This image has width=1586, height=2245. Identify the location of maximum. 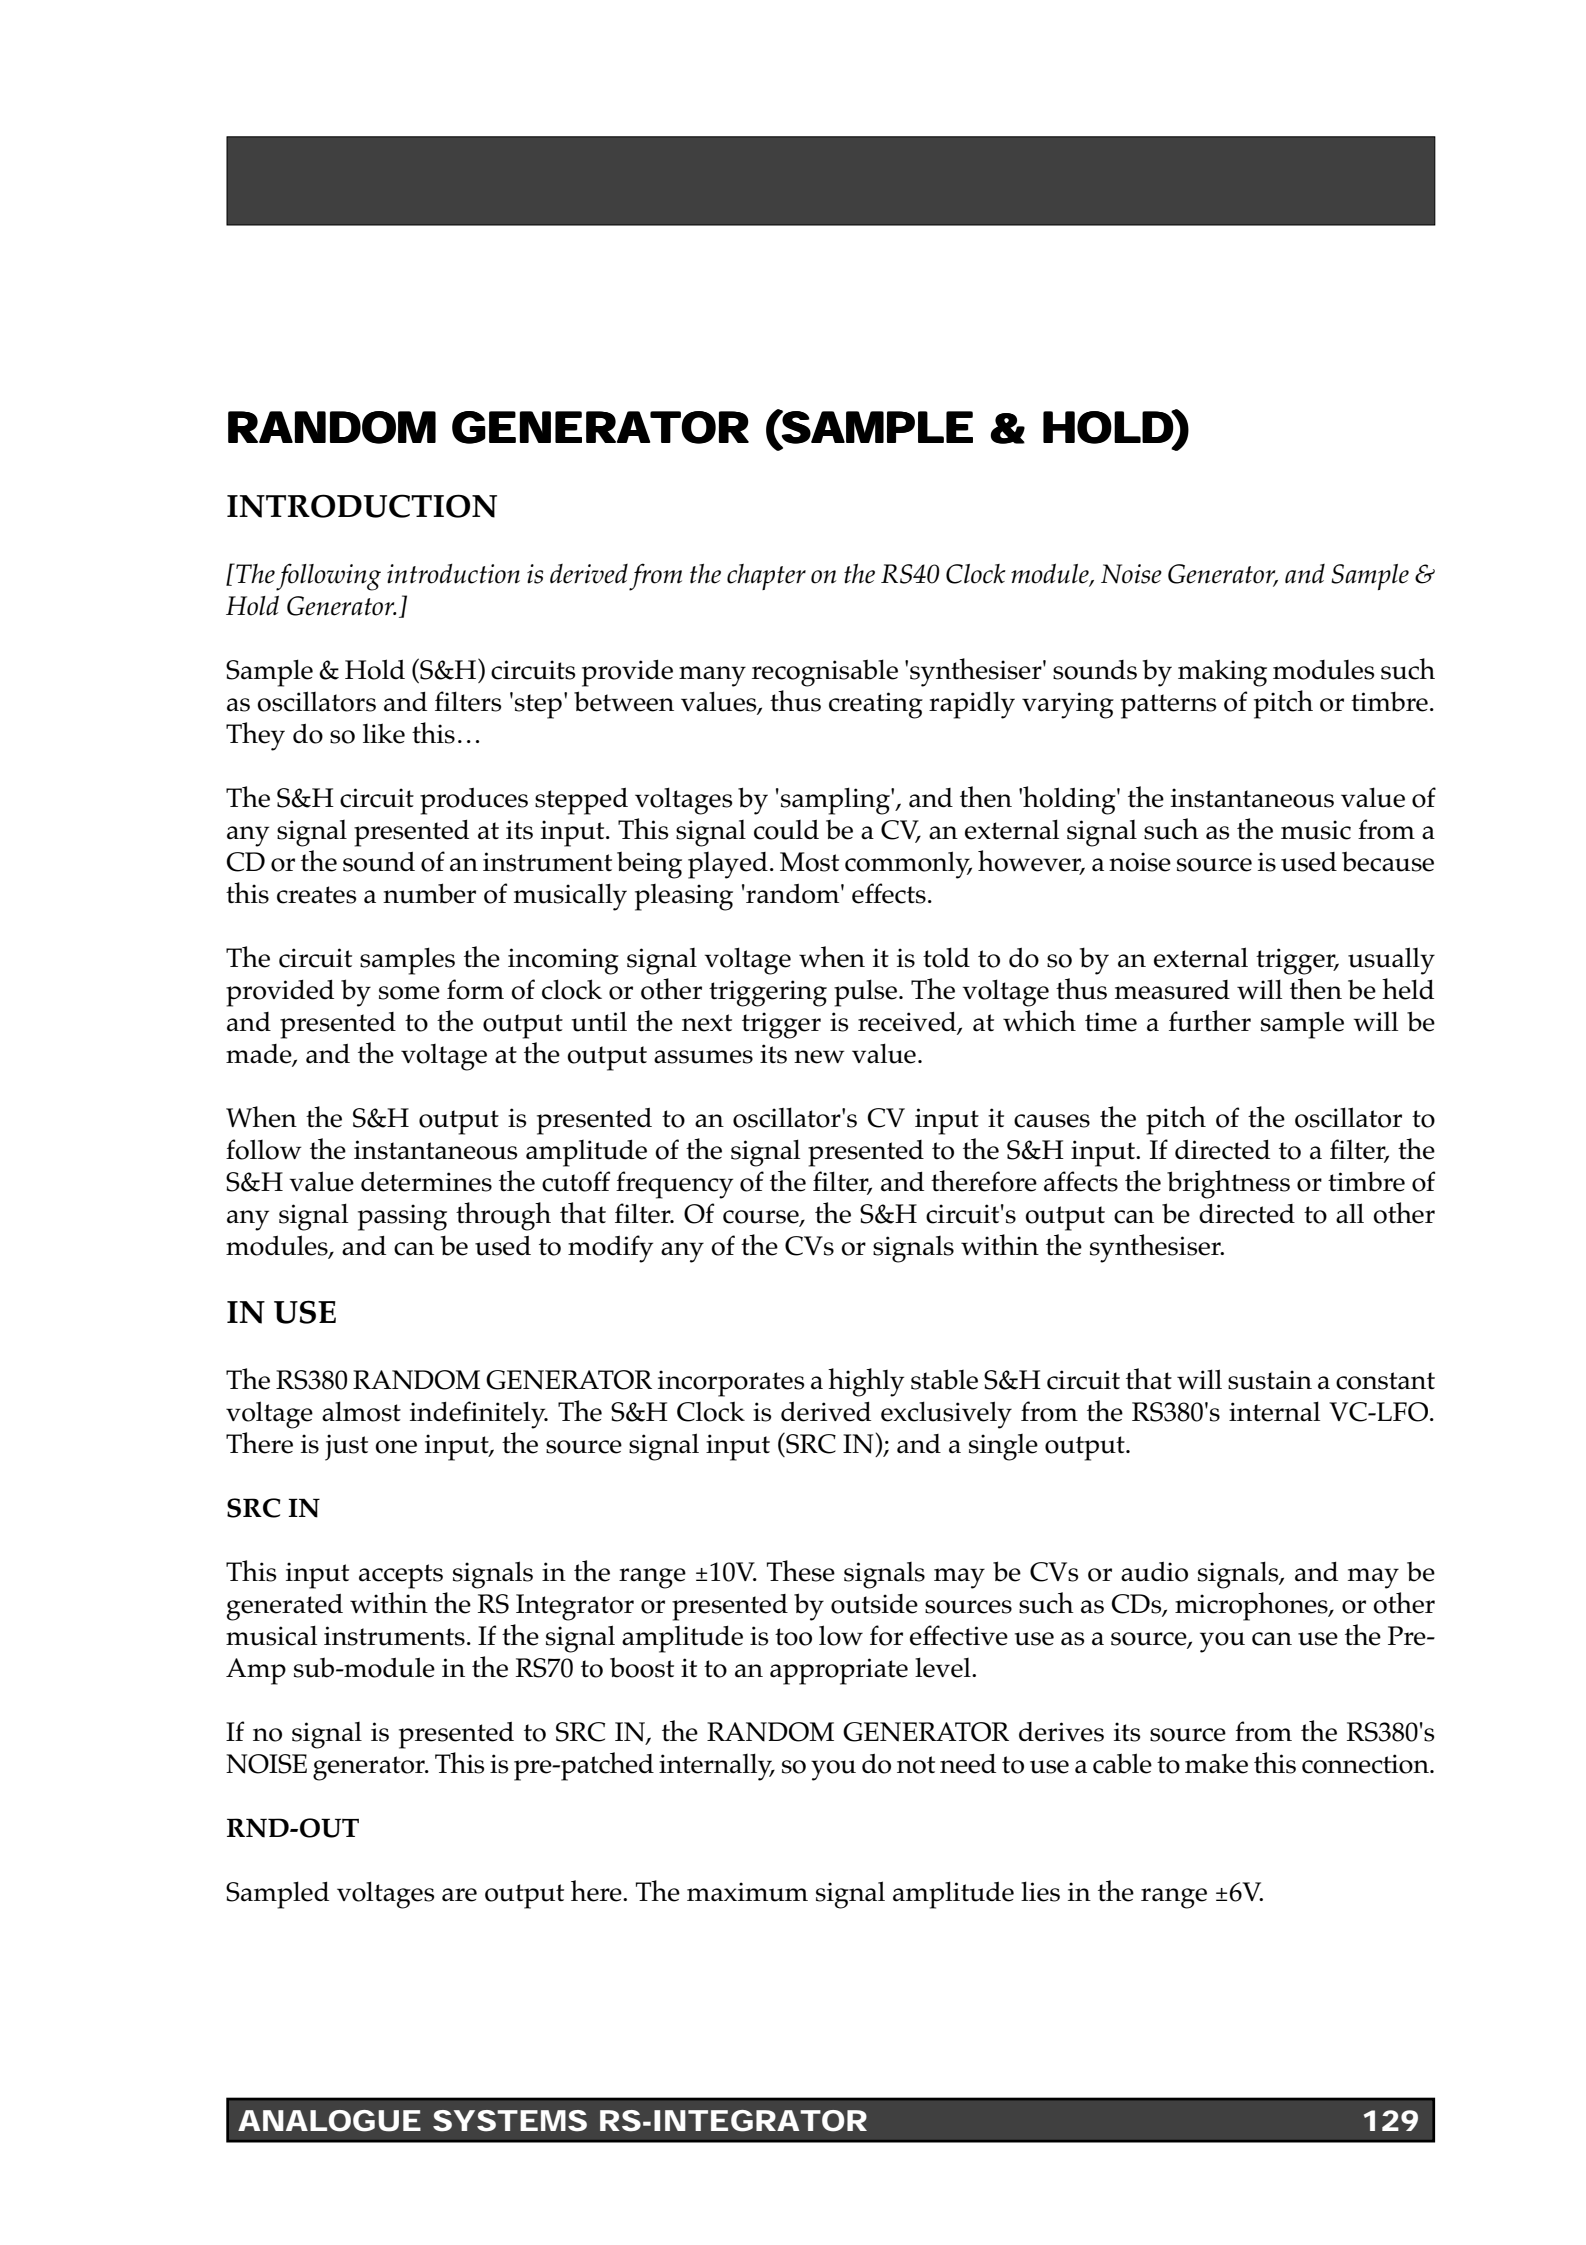
(747, 1892).
